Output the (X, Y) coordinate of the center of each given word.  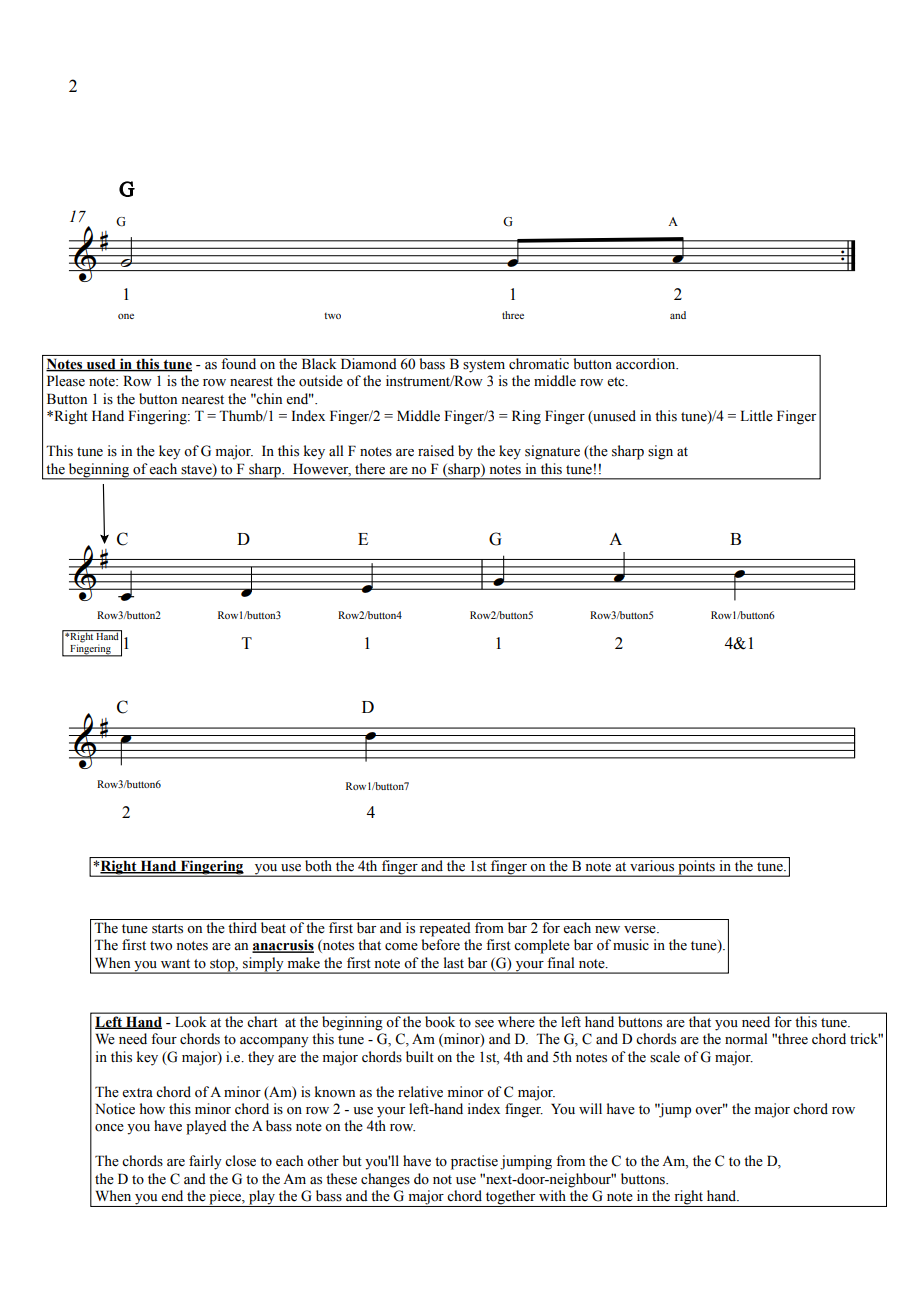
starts (167, 929)
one (126, 316)
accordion (647, 363)
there (370, 469)
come (401, 947)
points (696, 868)
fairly (205, 1162)
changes (385, 1180)
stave (197, 469)
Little (756, 416)
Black (319, 363)
